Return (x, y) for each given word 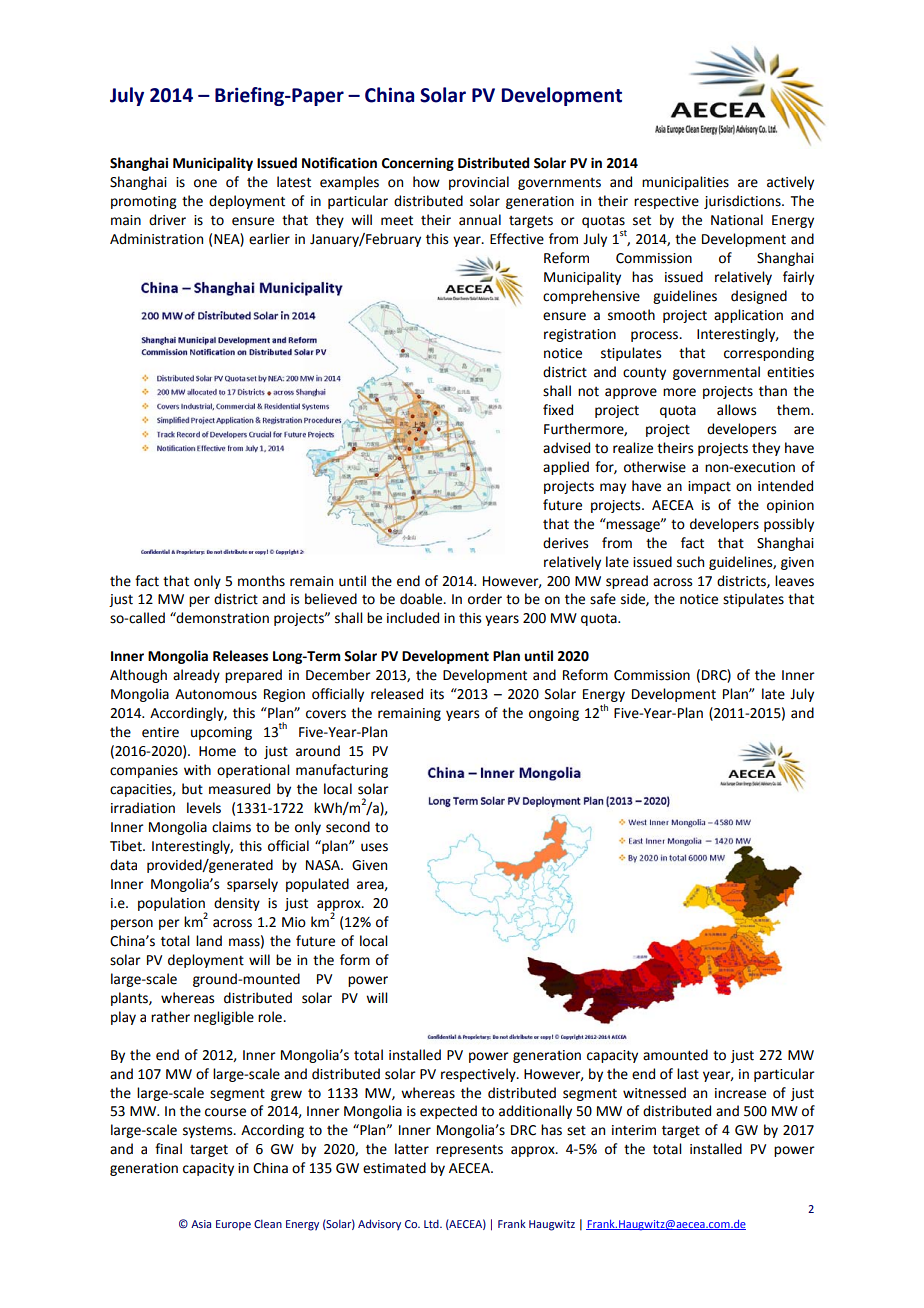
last (688, 1074)
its (437, 694)
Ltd (432, 1223)
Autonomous (216, 694)
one (205, 183)
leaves (794, 581)
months (261, 581)
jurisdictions (743, 202)
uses (374, 847)
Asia (201, 1224)
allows (736, 410)
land (209, 941)
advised (566, 448)
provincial (479, 183)
